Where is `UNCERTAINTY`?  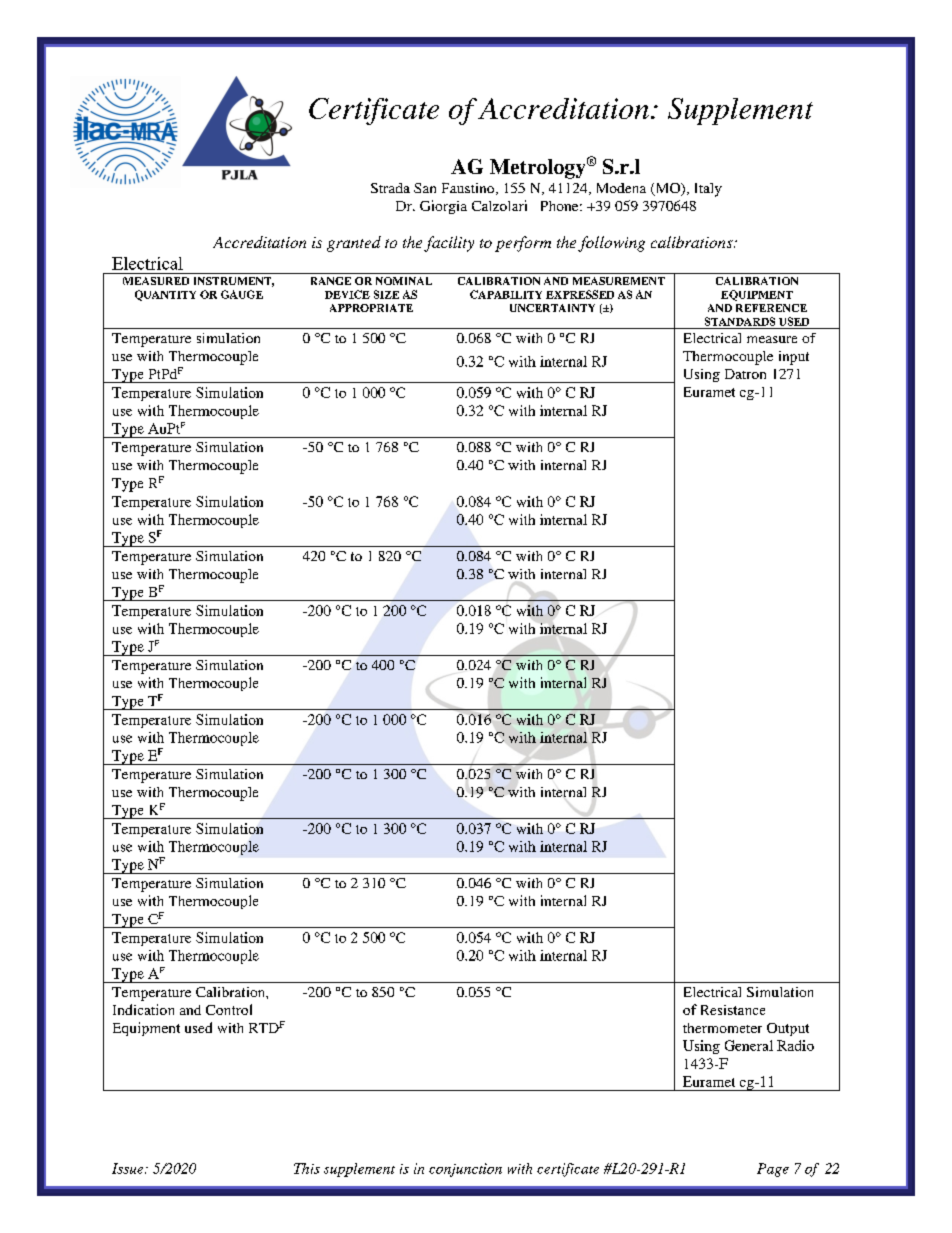
UNCERTAINTY is located at coordinates (552, 308).
